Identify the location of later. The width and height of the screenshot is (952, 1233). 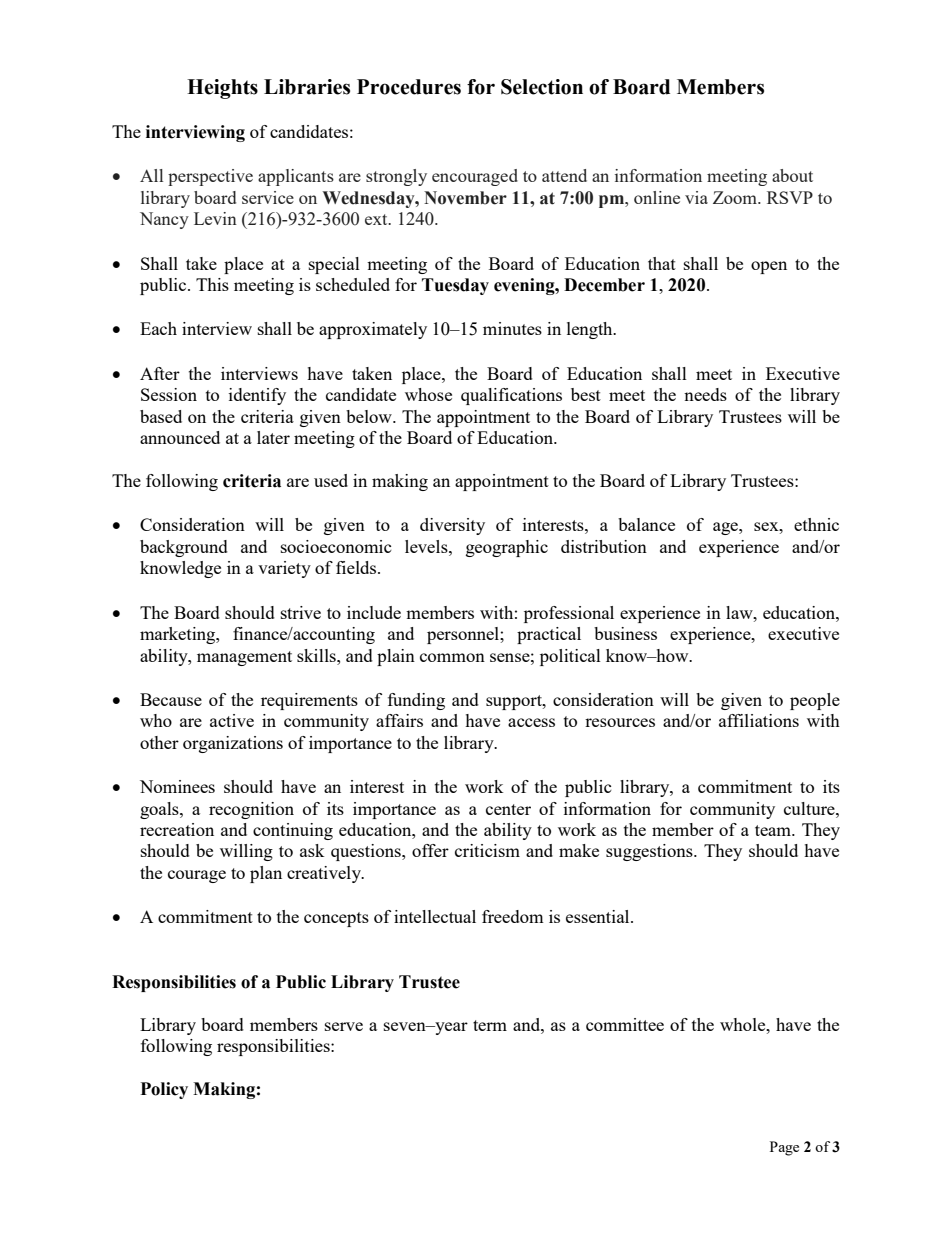
(273, 437).
